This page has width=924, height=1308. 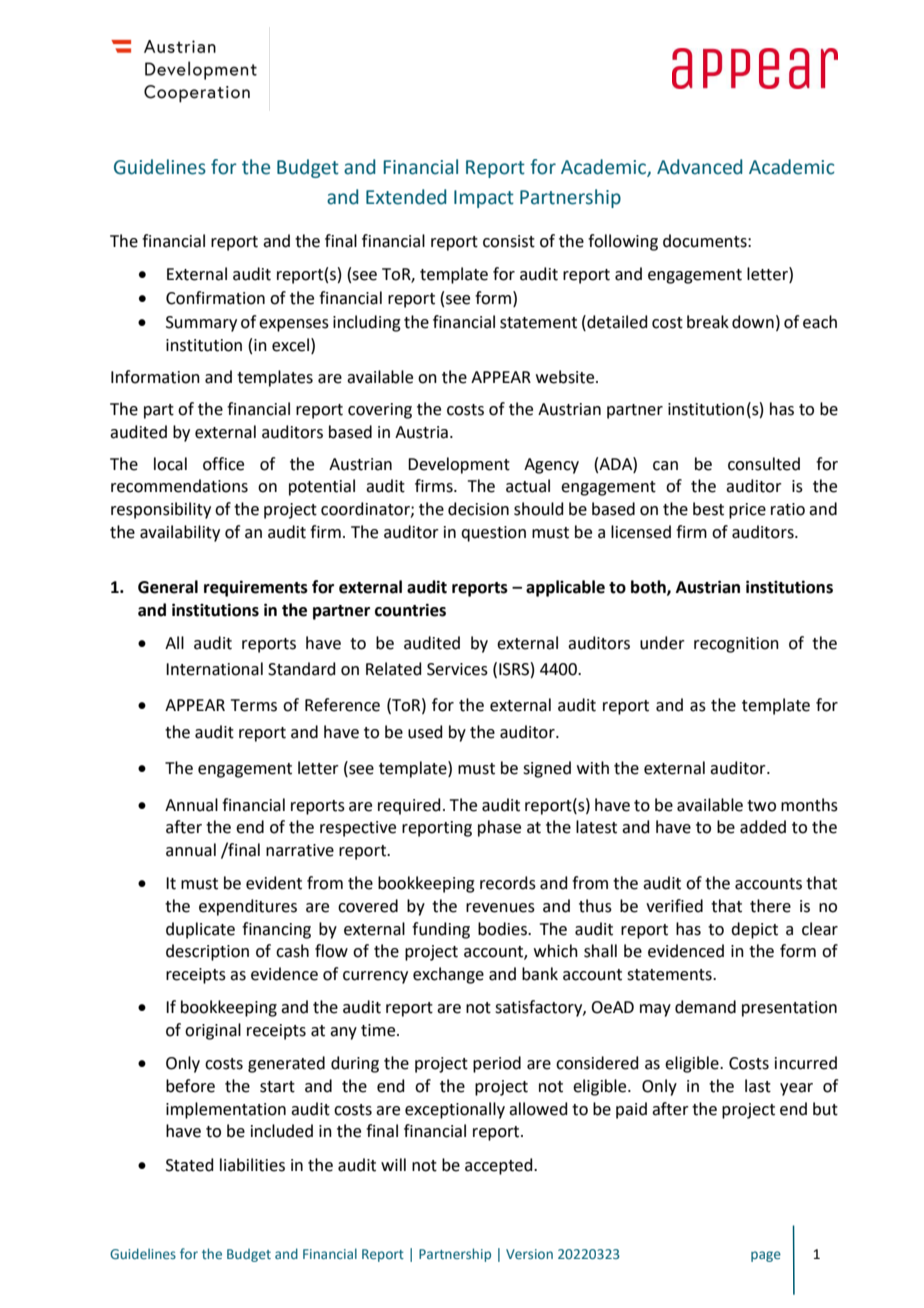 What do you see at coordinates (207, 952) in the page?
I see `description` at bounding box center [207, 952].
